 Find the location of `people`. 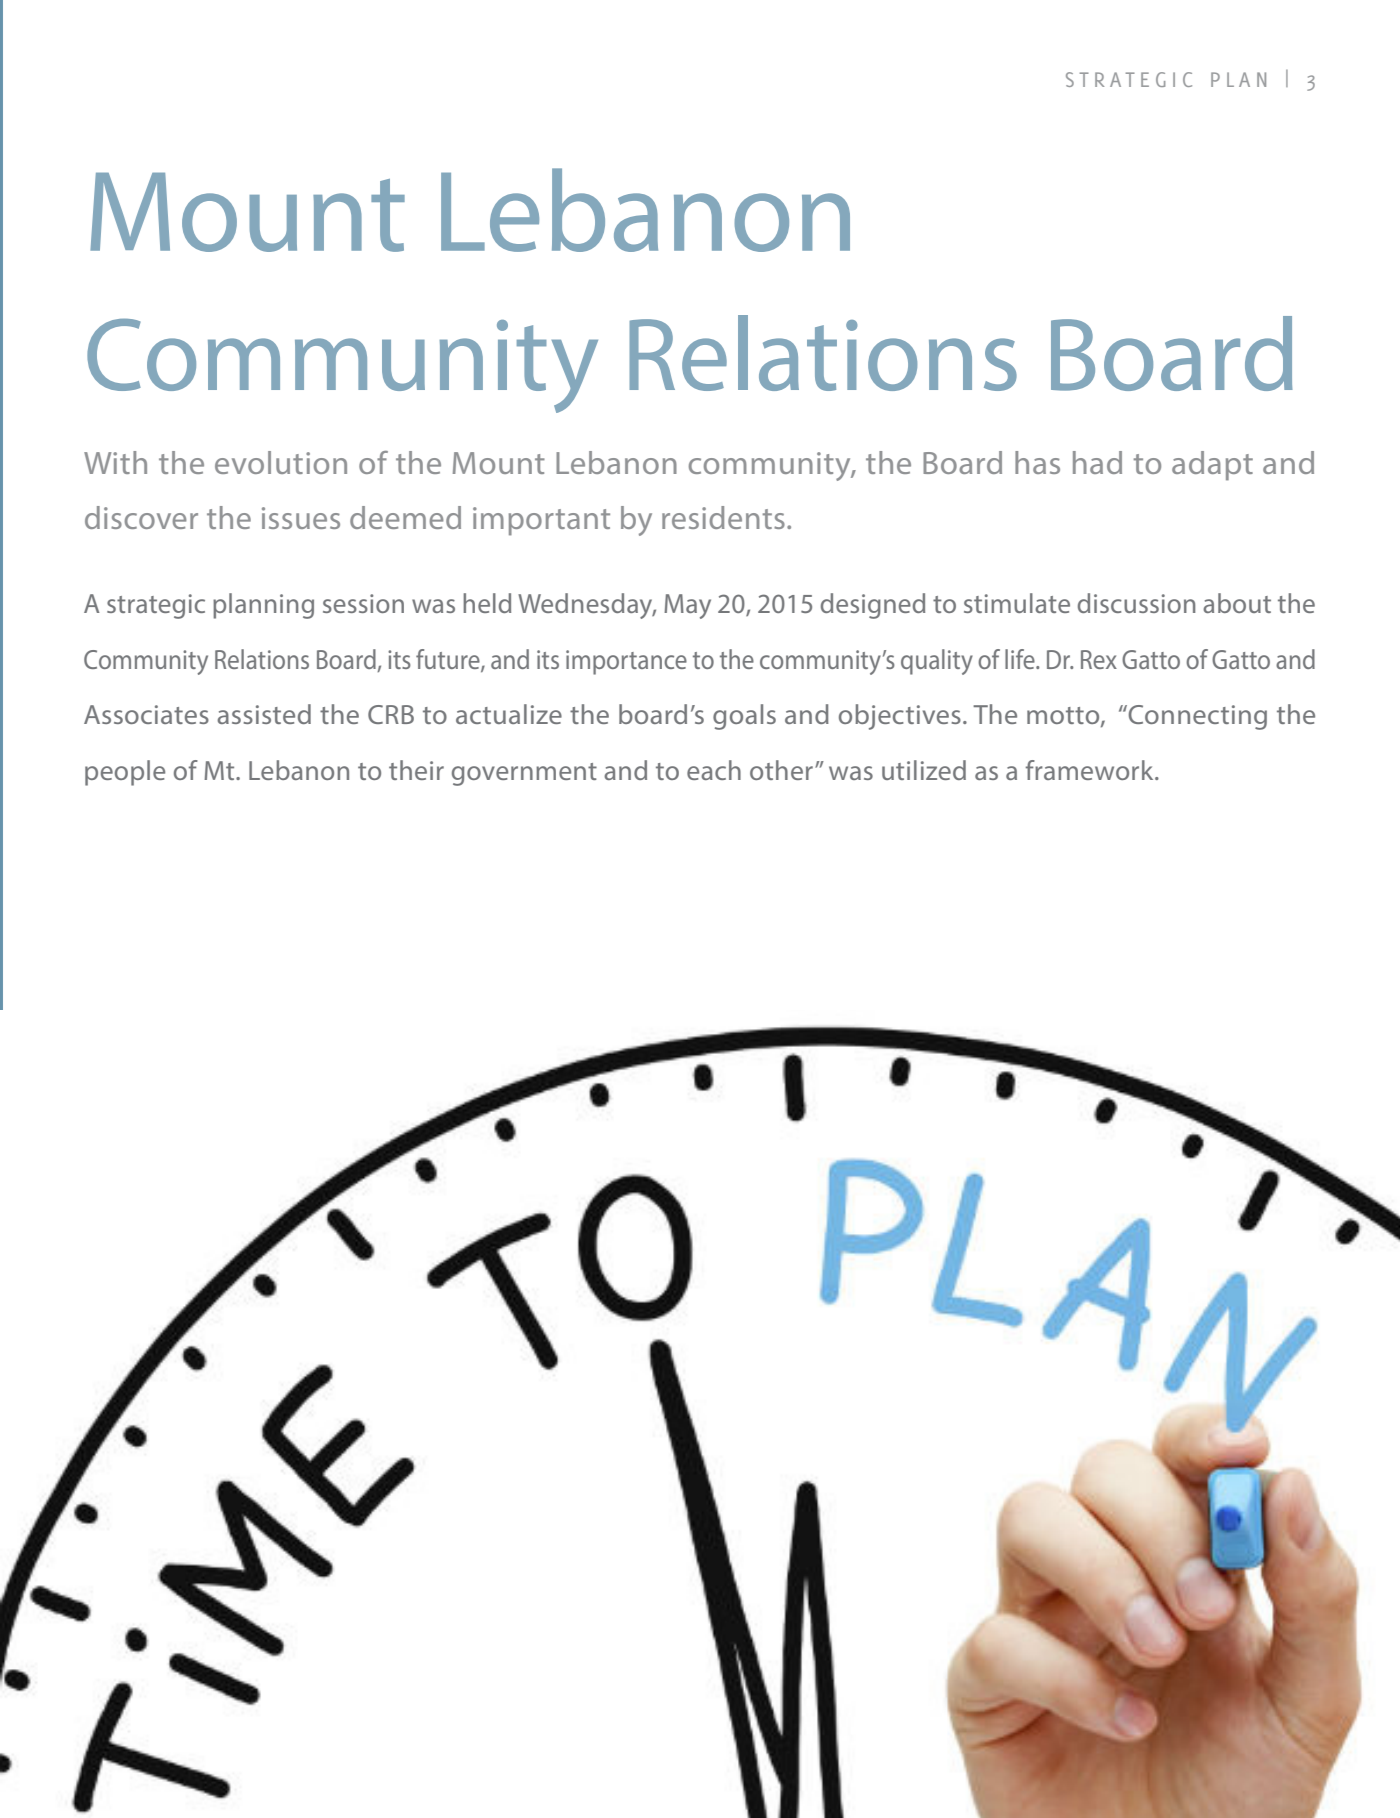

people is located at coordinates (125, 773).
